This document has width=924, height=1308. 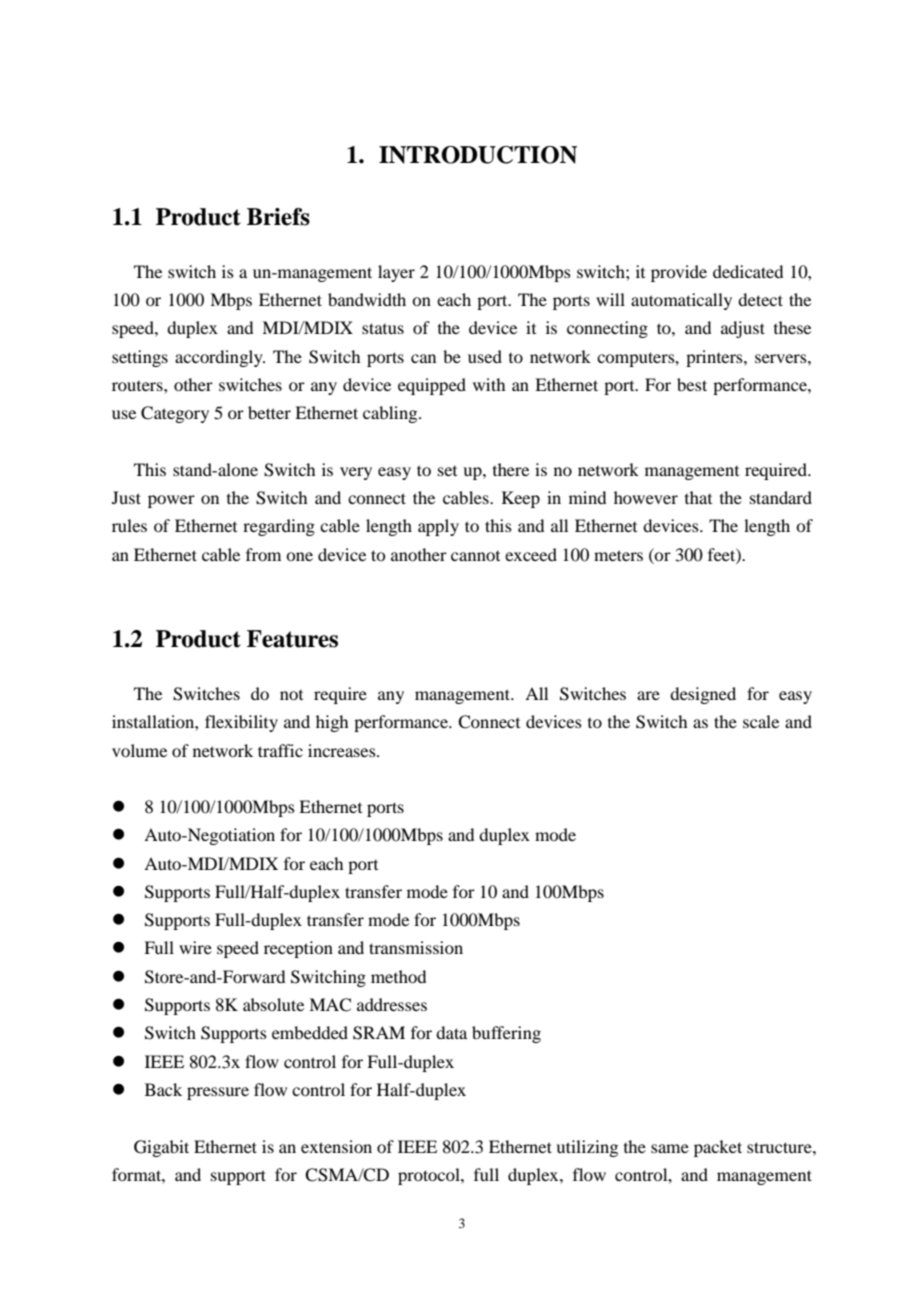 I want to click on scale, so click(x=761, y=721).
